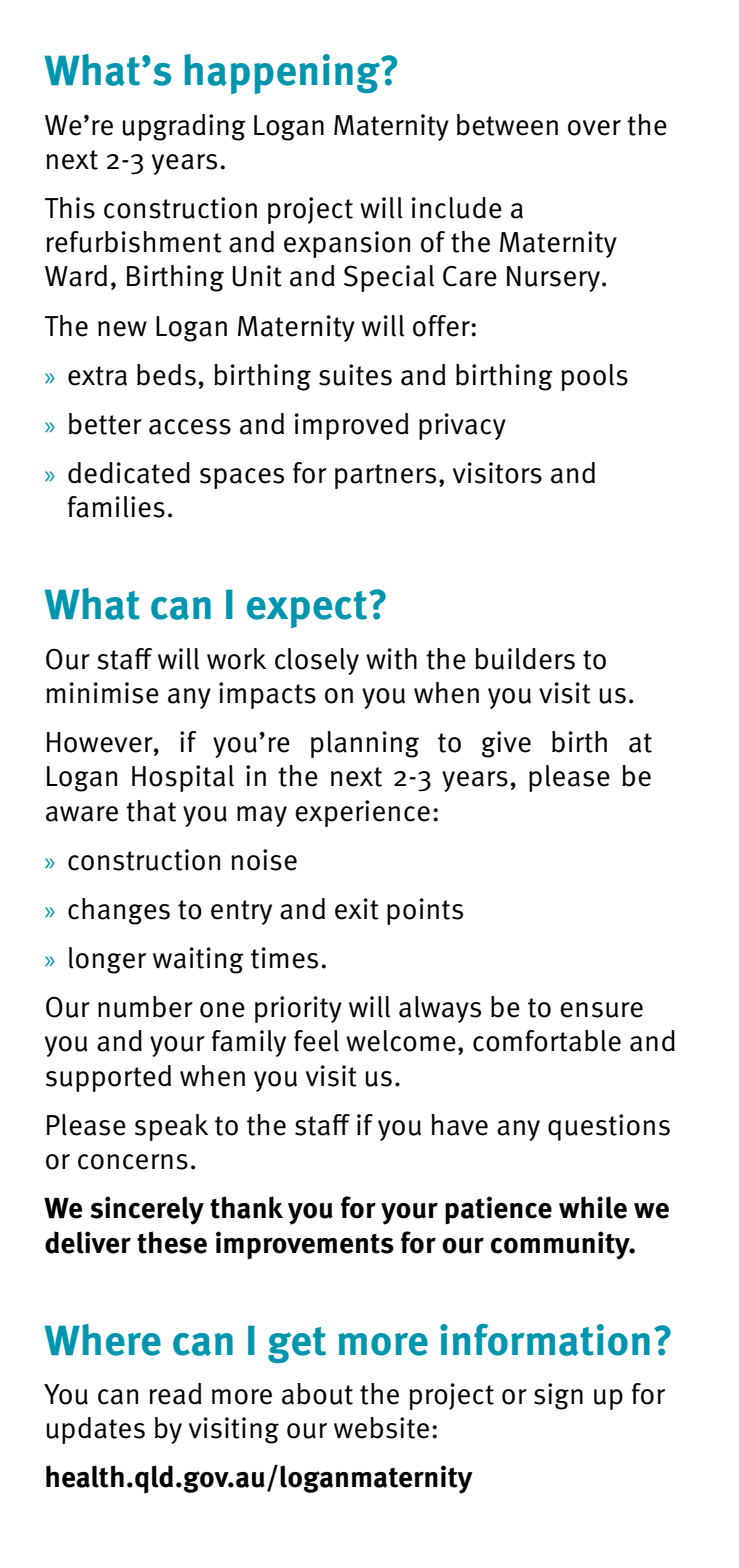 This screenshot has width=739, height=1568. What do you see at coordinates (283, 74) in the screenshot?
I see `happening` at bounding box center [283, 74].
